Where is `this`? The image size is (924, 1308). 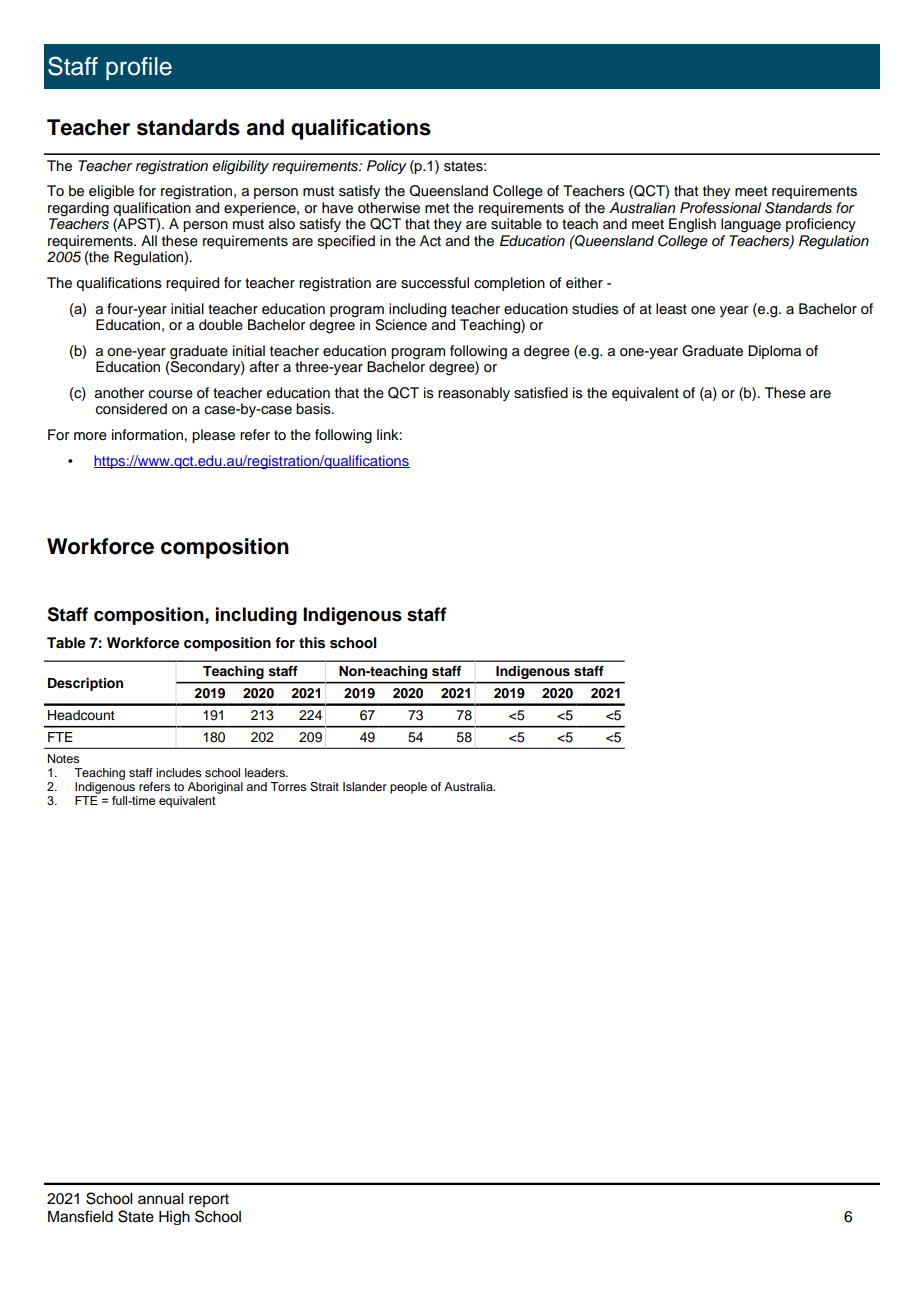 this is located at coordinates (312, 643).
